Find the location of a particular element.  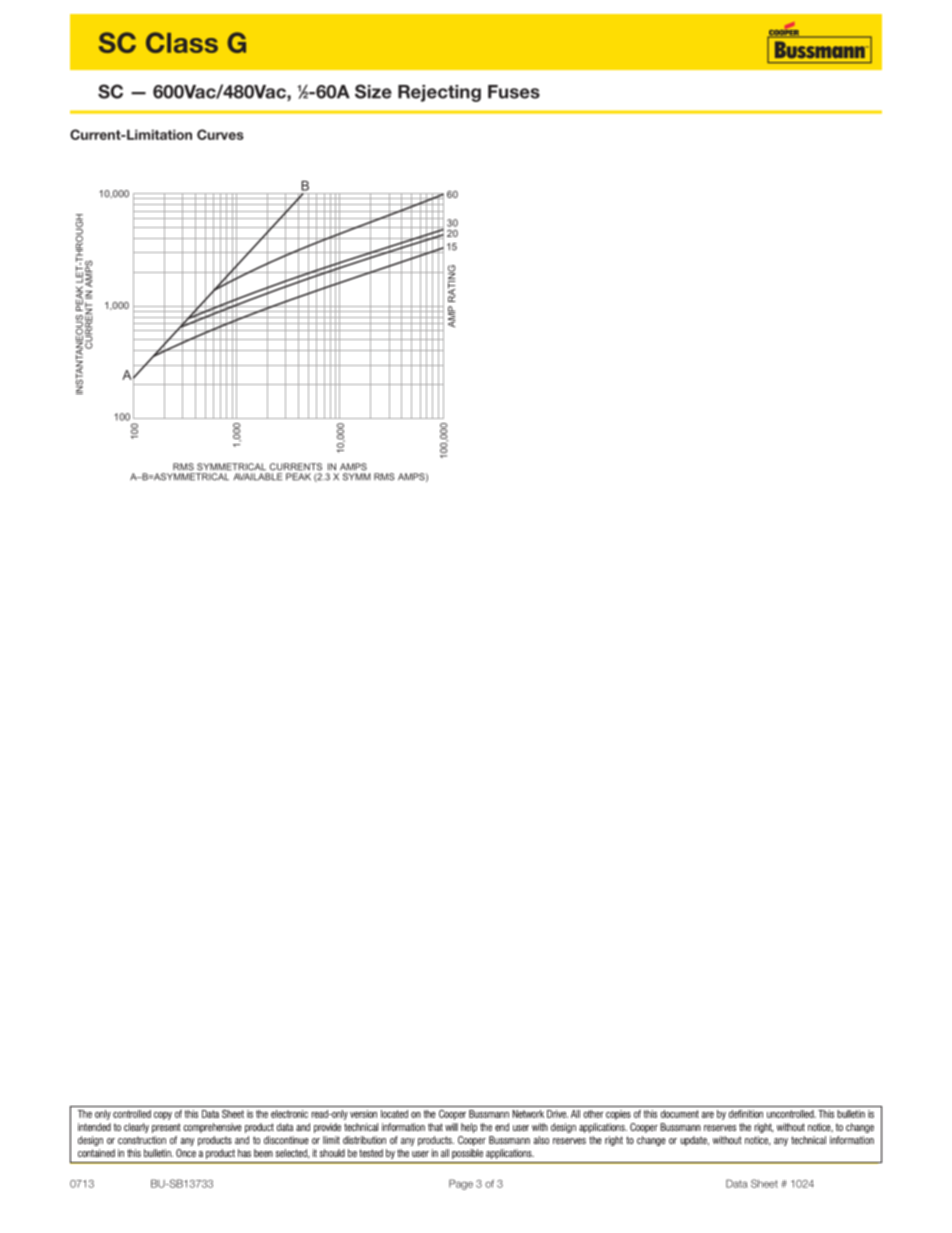

Page is located at coordinates (461, 1184).
